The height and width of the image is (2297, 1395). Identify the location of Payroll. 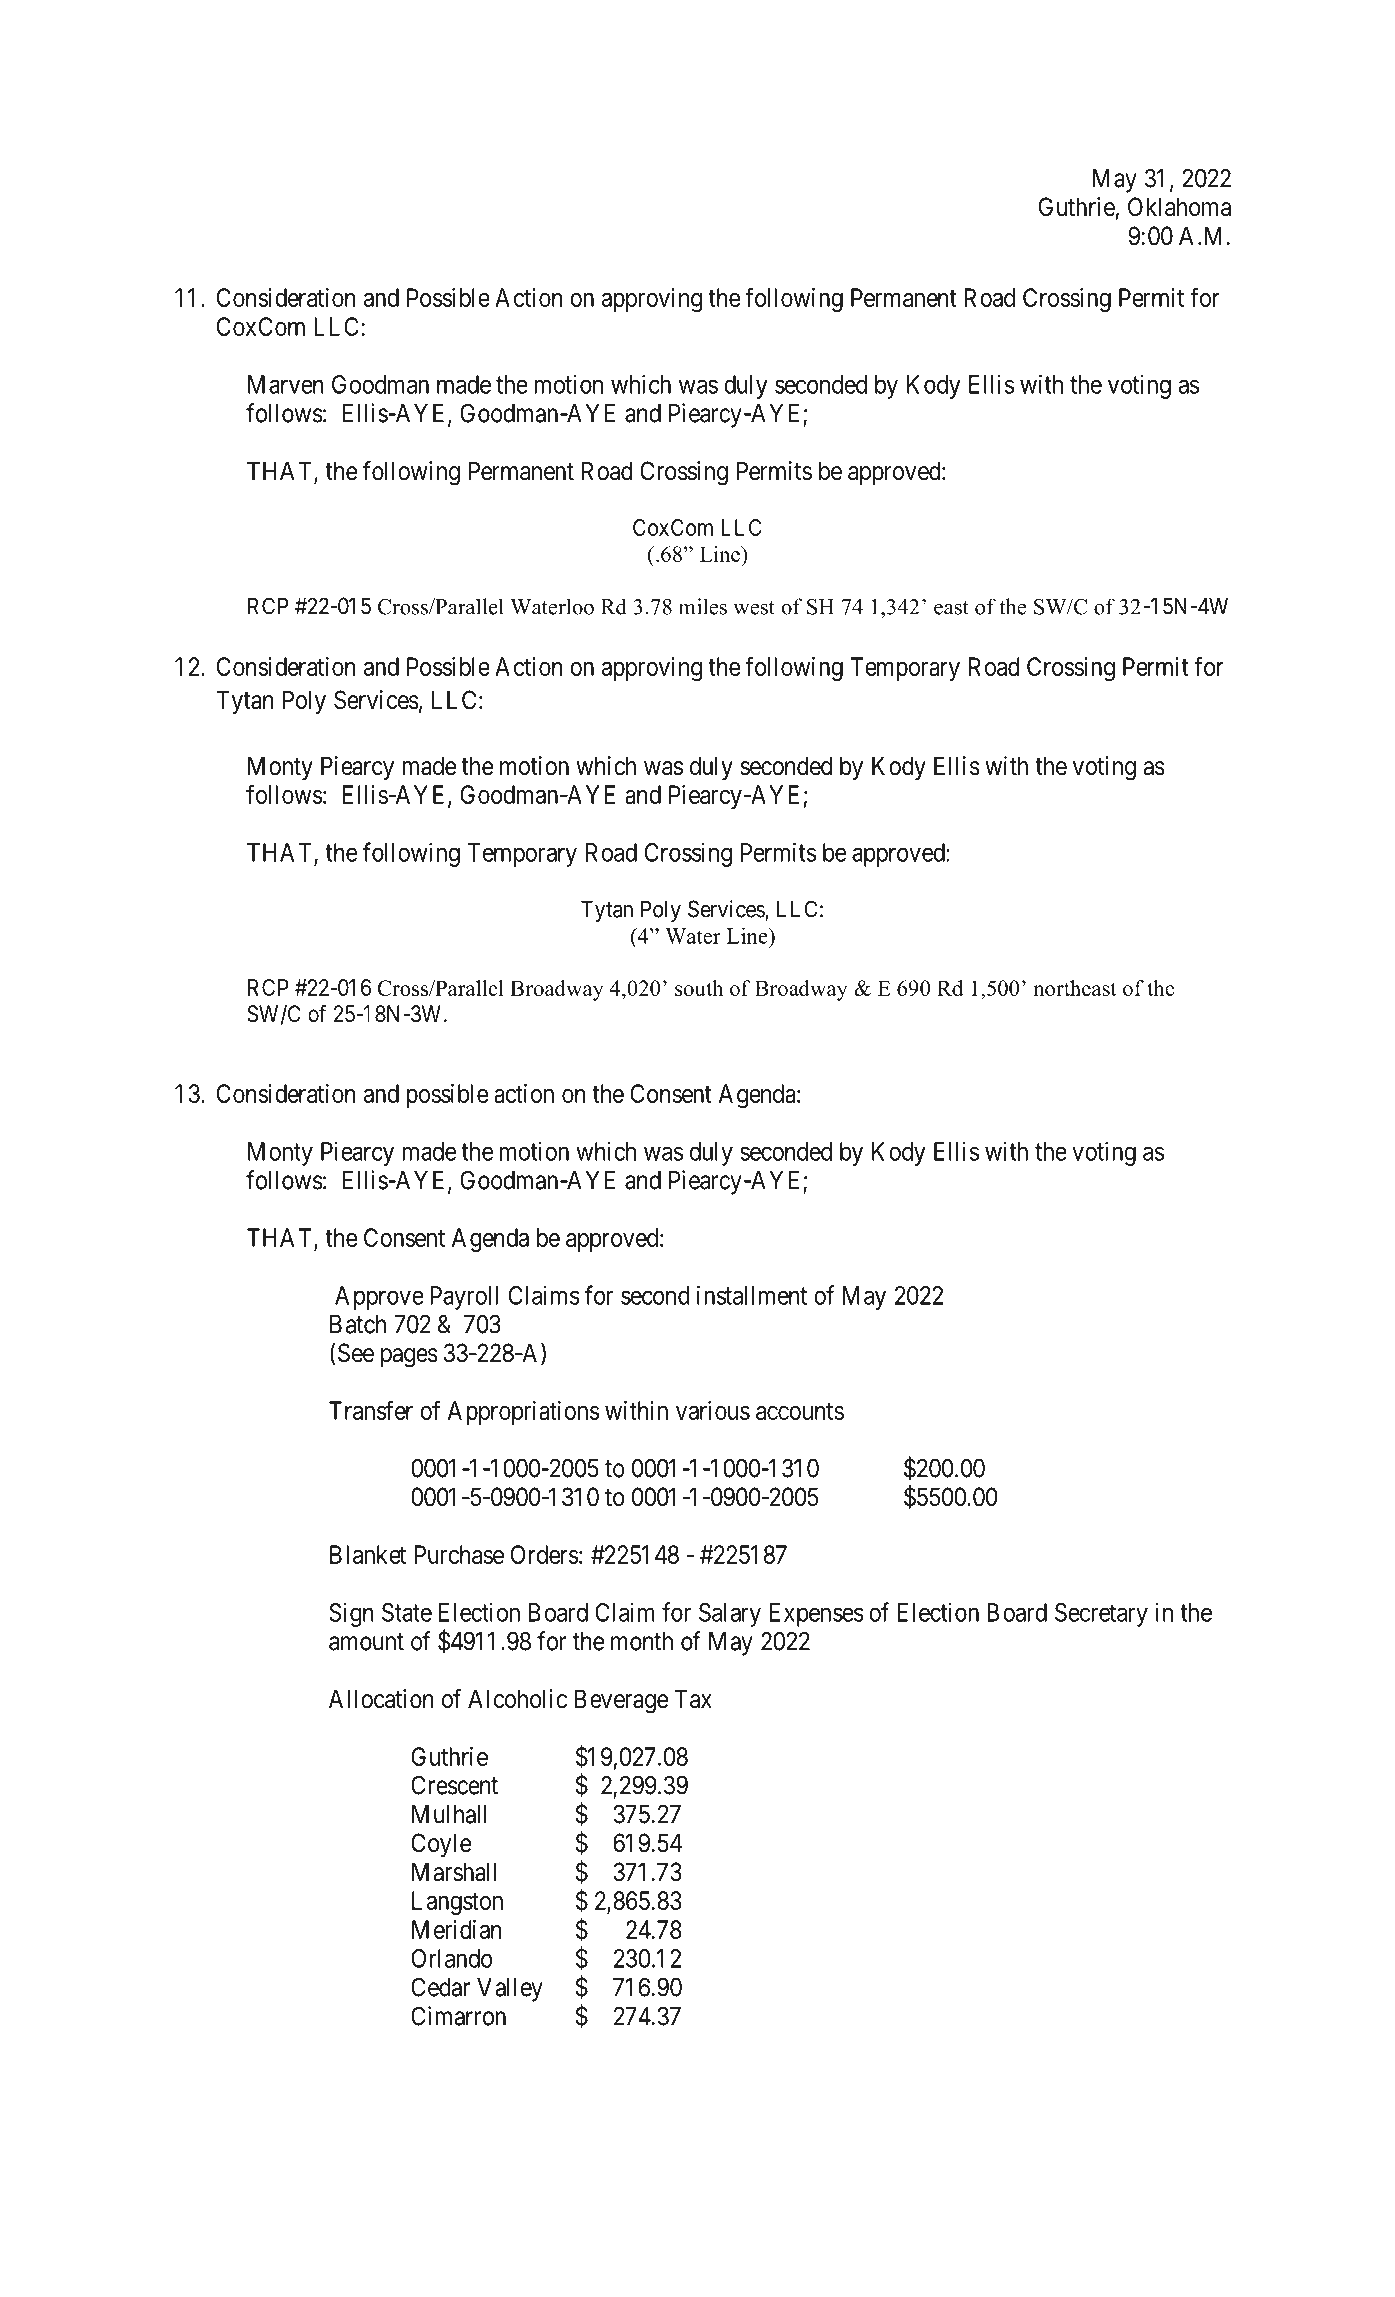
(464, 1298).
